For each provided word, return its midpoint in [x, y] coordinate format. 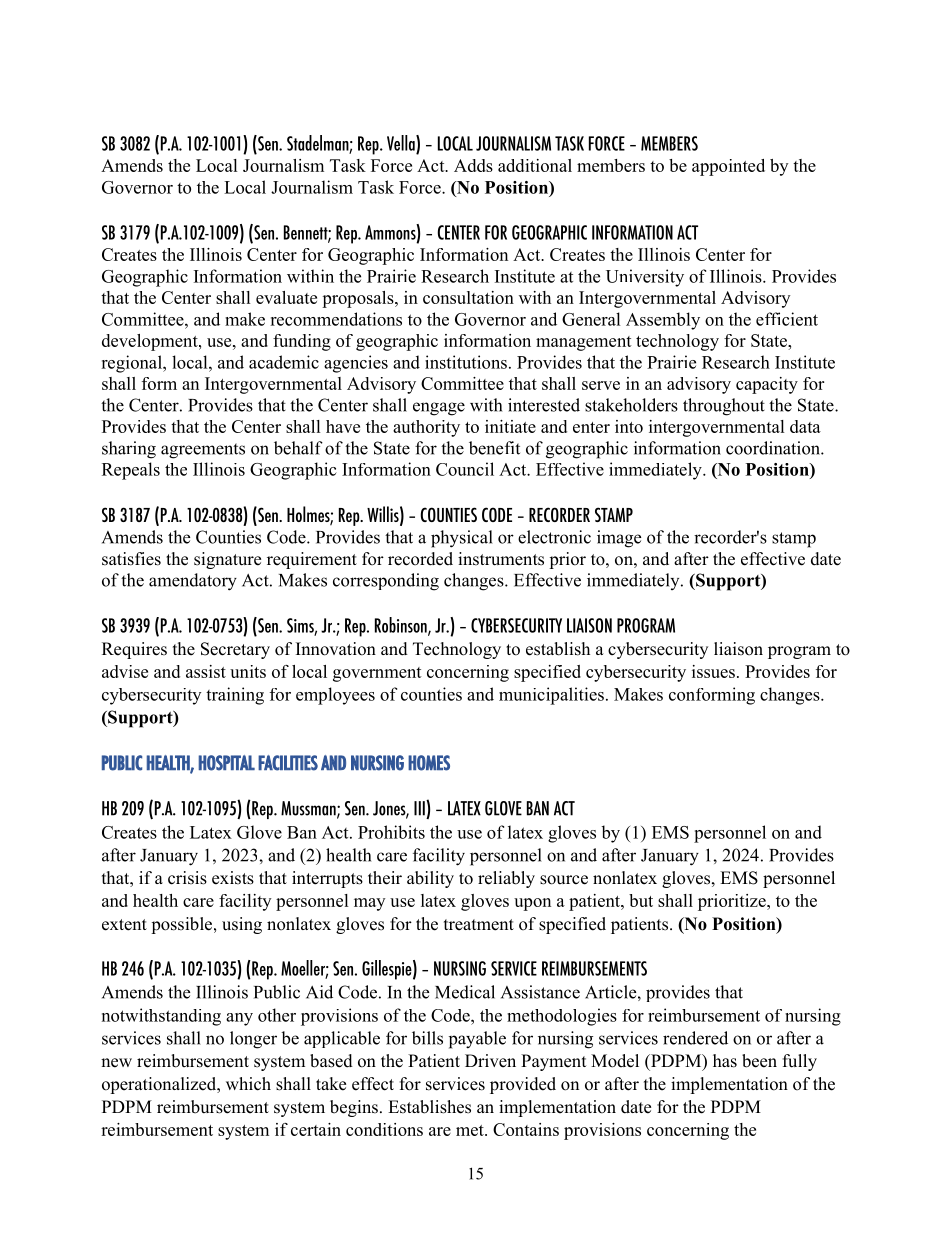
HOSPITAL [227, 763]
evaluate [286, 297]
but [641, 900]
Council [465, 469]
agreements [203, 451]
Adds [473, 165]
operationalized [160, 1085]
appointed [728, 167]
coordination [774, 448]
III [420, 808]
